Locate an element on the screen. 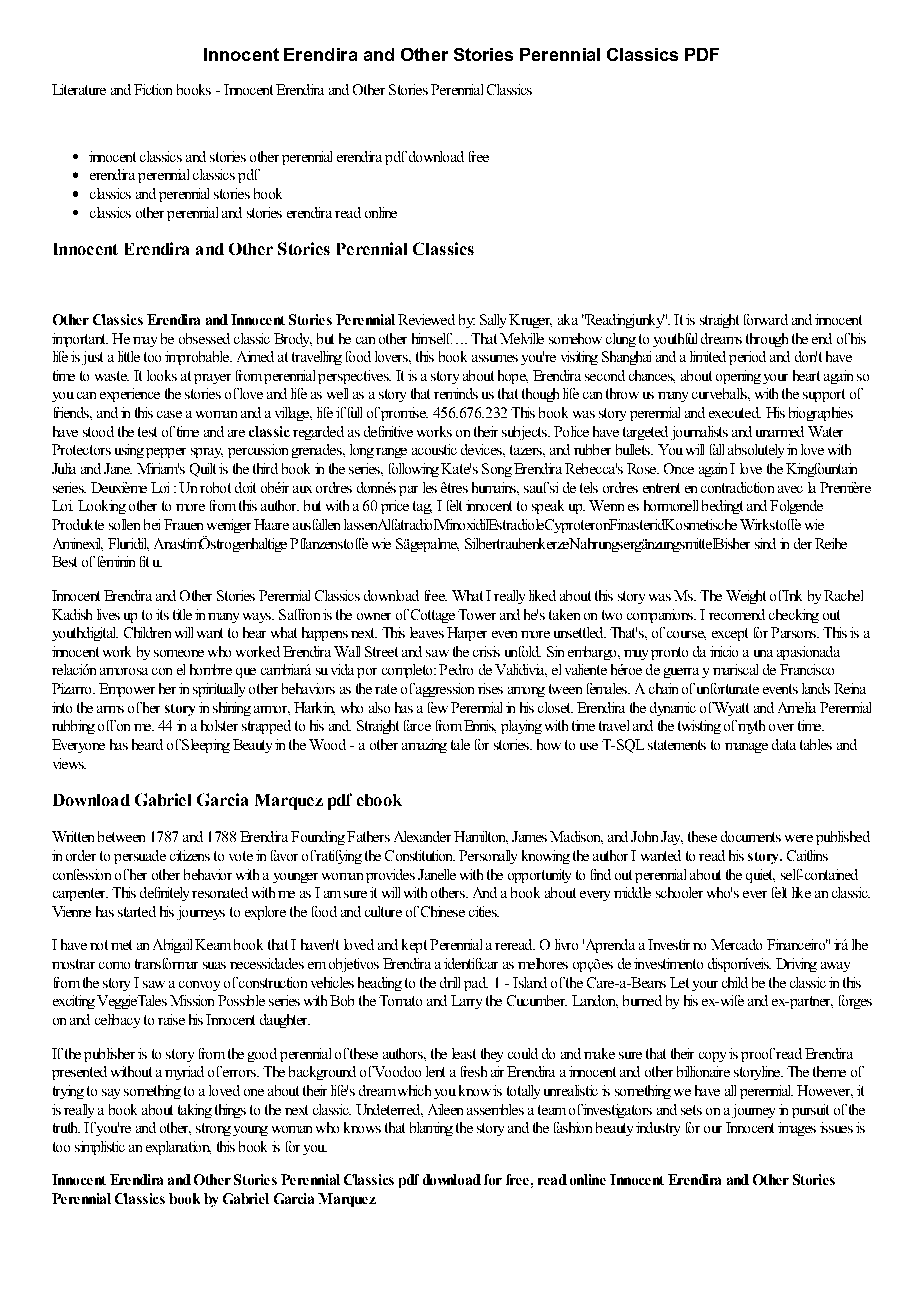 The width and height of the screenshot is (924, 1308). Fiction is located at coordinates (153, 89).
